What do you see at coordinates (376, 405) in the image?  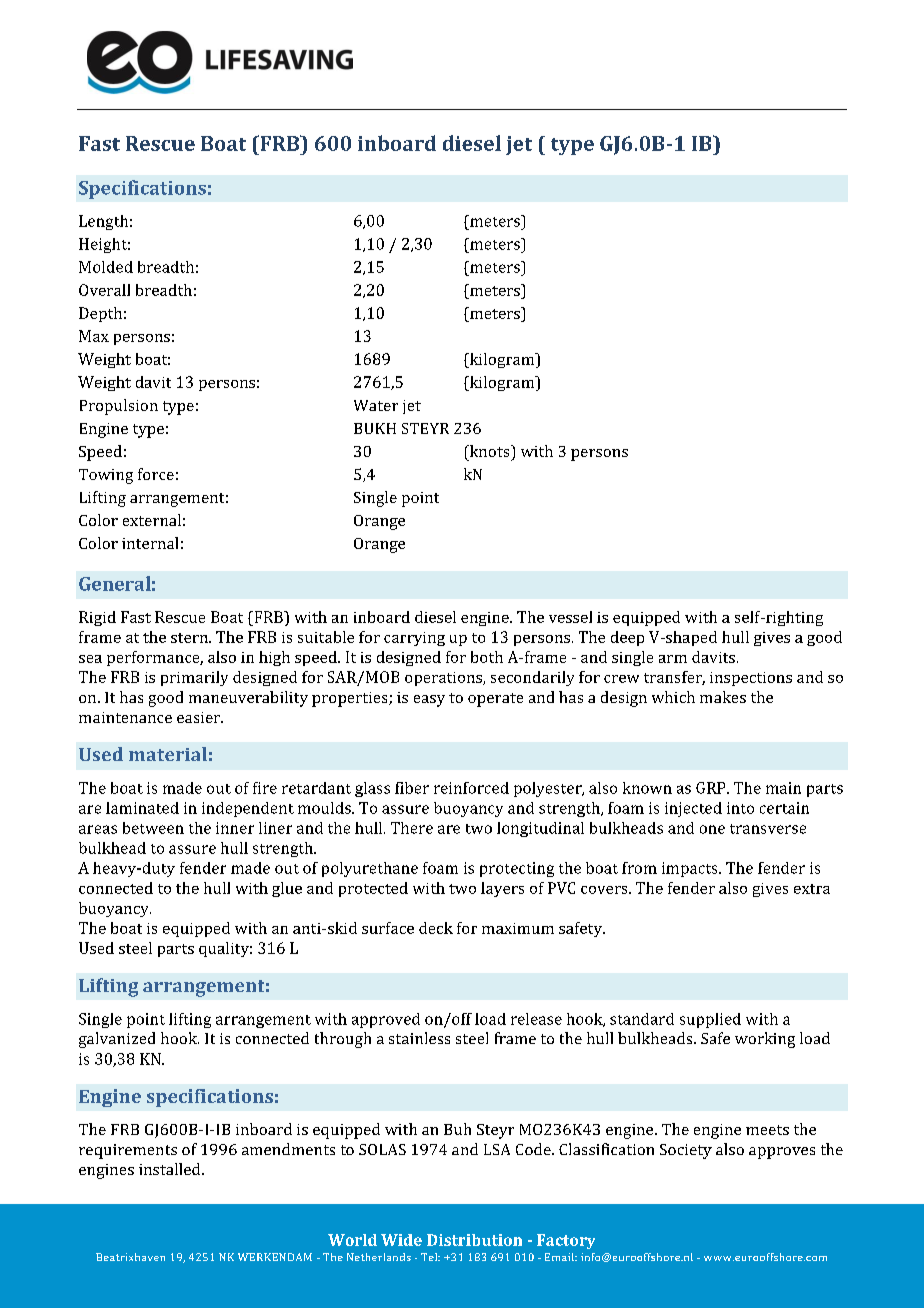 I see `Water` at bounding box center [376, 405].
